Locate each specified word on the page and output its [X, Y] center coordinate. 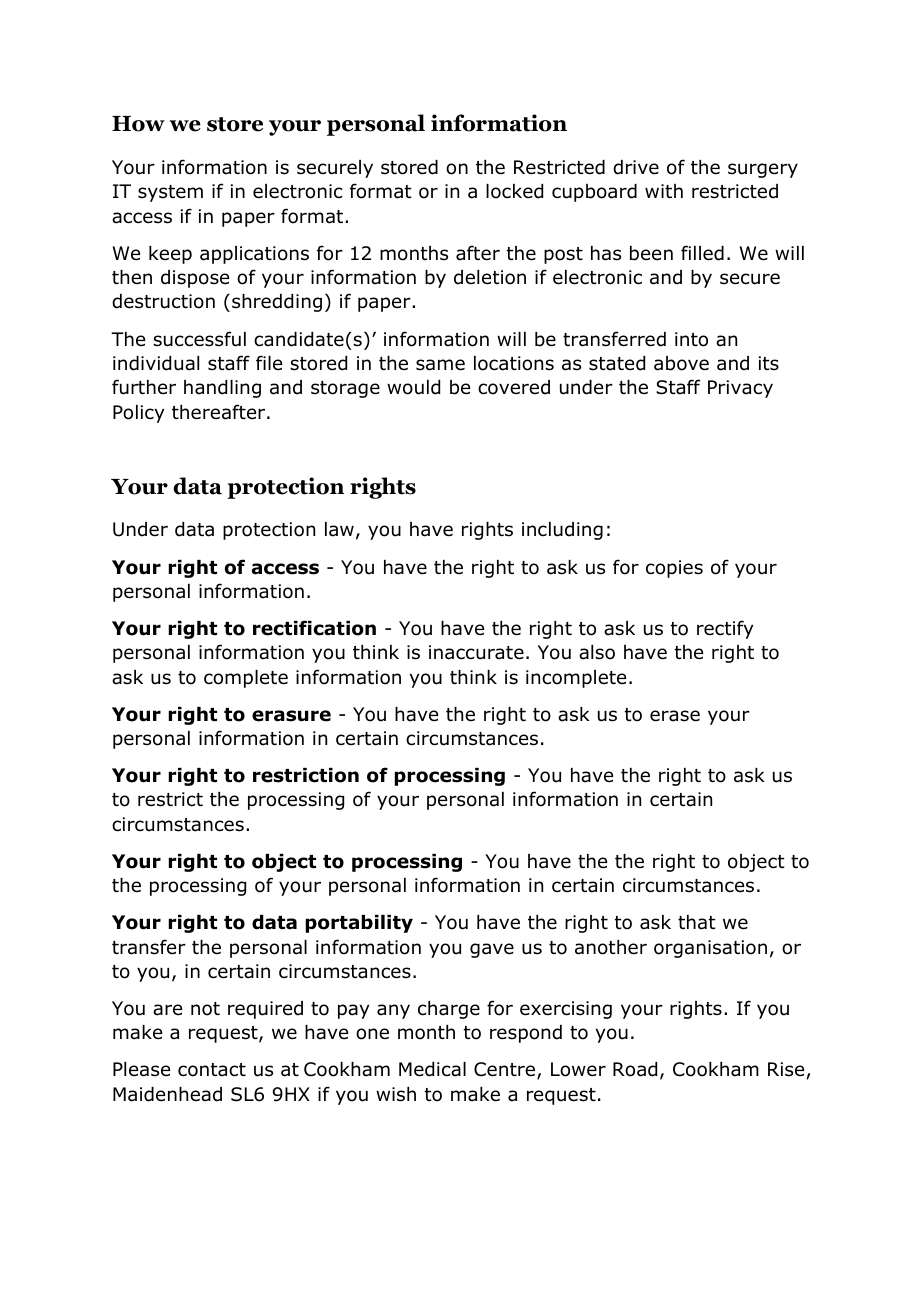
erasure [291, 716]
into [691, 339]
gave [492, 950]
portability [359, 924]
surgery [763, 170]
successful [199, 339]
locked [514, 191]
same [440, 365]
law [339, 529]
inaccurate [476, 652]
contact [212, 1070]
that [697, 922]
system [170, 193]
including [562, 531]
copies [674, 569]
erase [675, 716]
